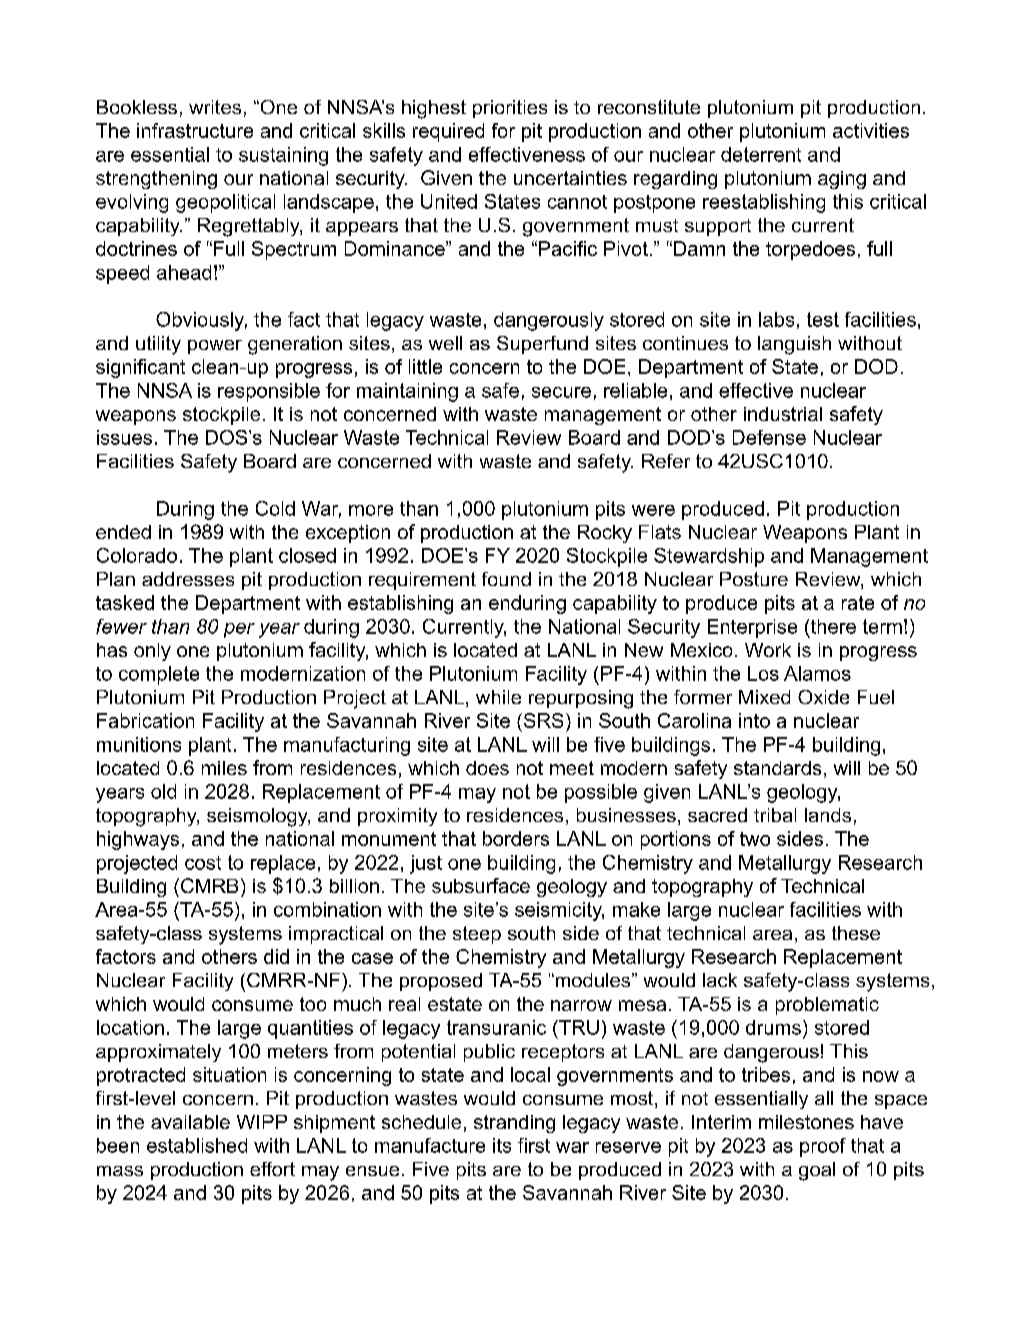 This page has height=1335, width=1032. Describe the element at coordinates (769, 437) in the page. I see `Defense` at that location.
